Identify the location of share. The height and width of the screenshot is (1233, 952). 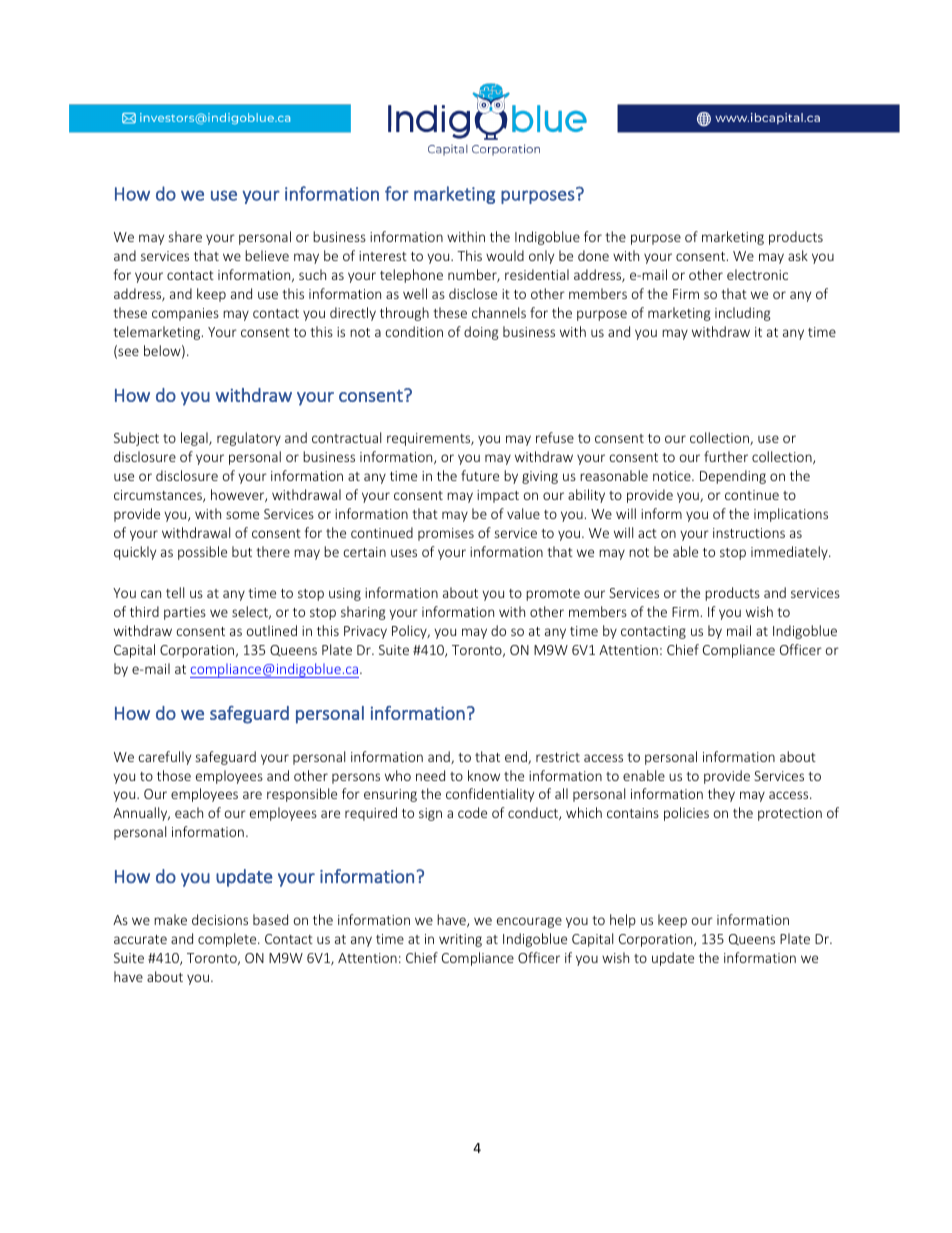
(185, 236).
